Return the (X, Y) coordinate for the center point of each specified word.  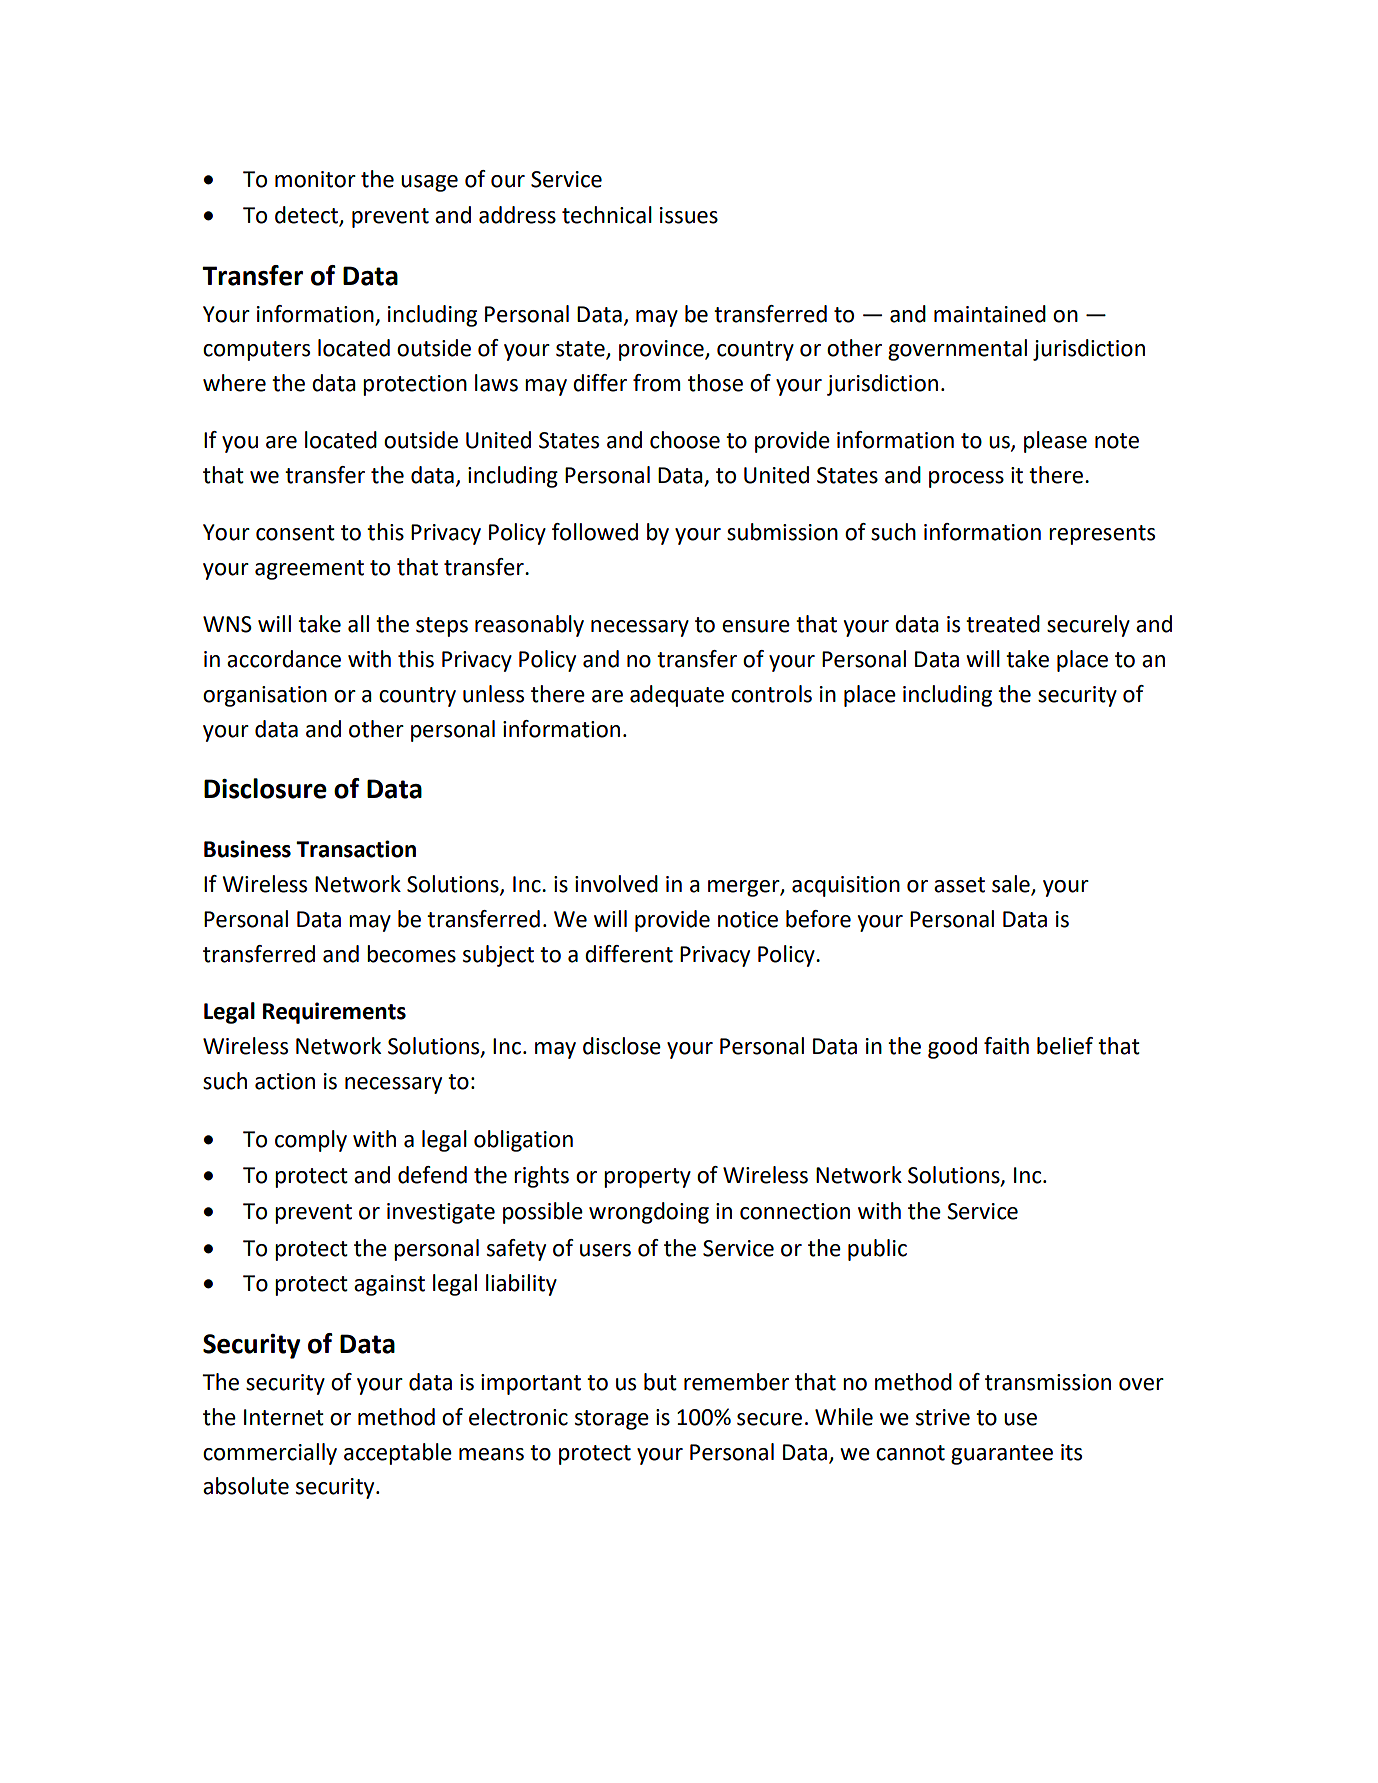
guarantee (1002, 1455)
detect (307, 216)
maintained (990, 314)
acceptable (398, 1454)
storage (612, 1420)
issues (689, 215)
